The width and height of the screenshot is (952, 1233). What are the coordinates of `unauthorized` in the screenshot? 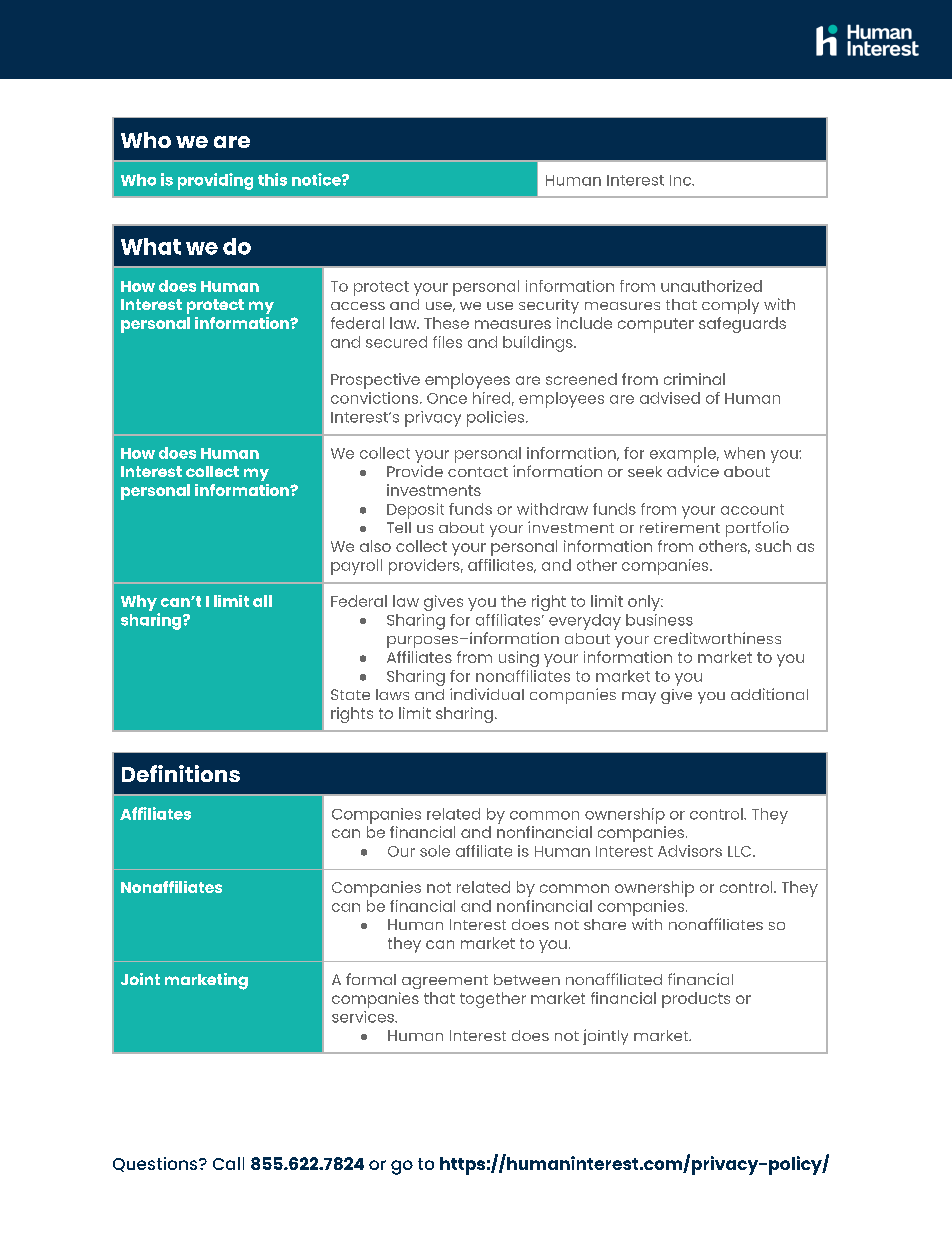 It's located at (711, 286).
